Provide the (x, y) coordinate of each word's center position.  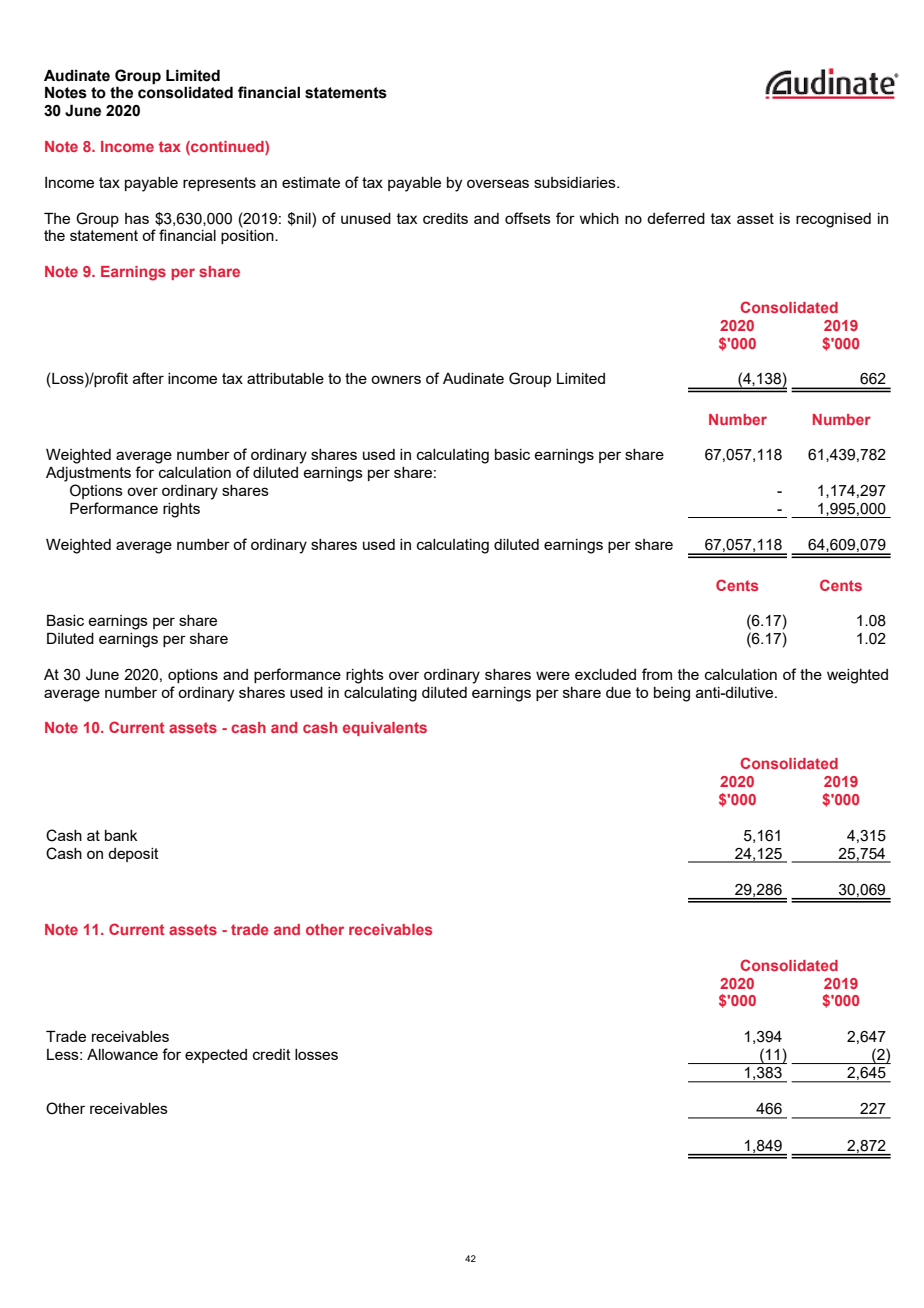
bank (121, 835)
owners (396, 379)
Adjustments (88, 474)
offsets (528, 218)
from (657, 674)
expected (216, 1056)
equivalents (385, 729)
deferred (676, 218)
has (137, 218)
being (672, 694)
